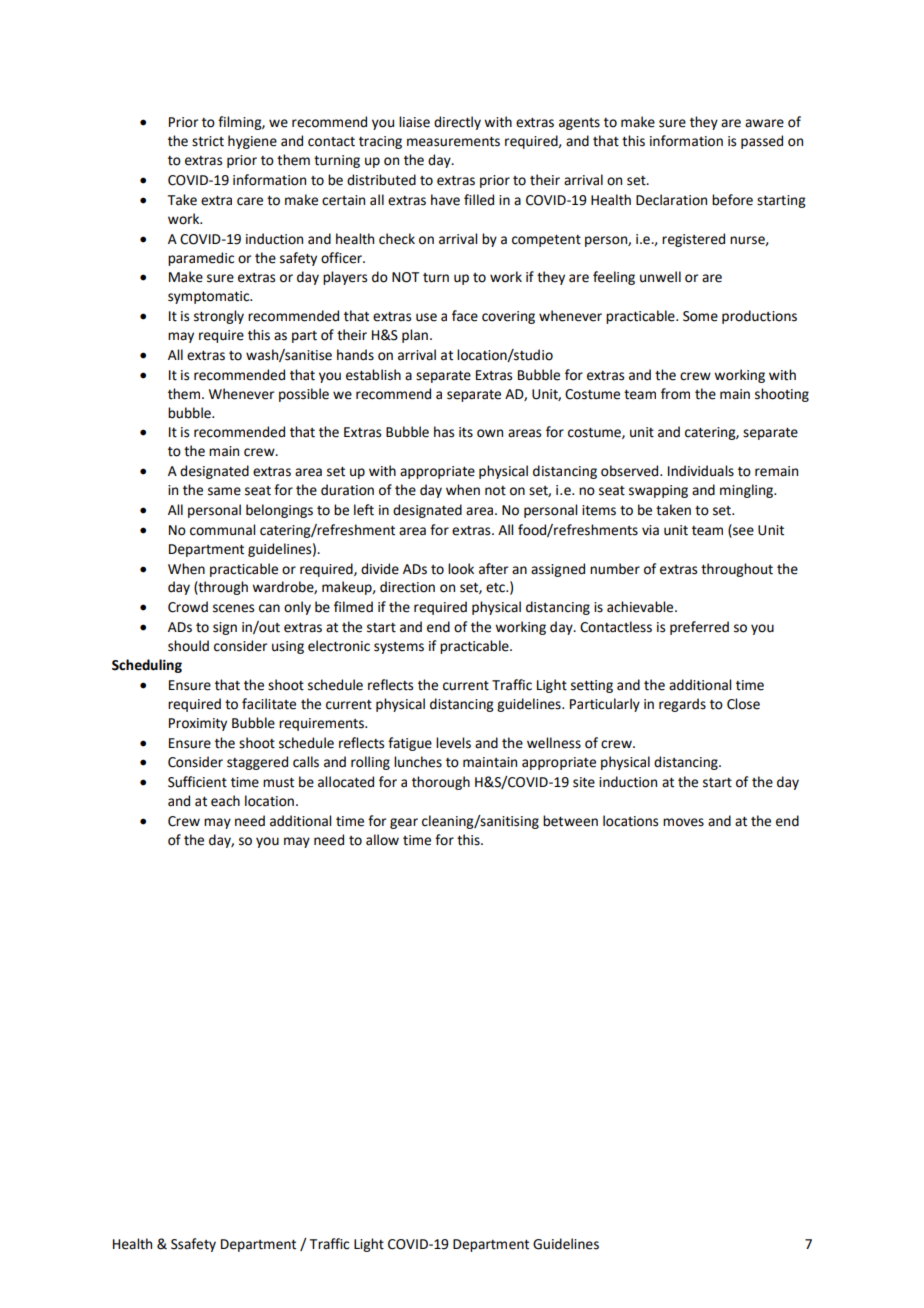 The image size is (924, 1308). What do you see at coordinates (701, 471) in the screenshot?
I see `Individuals` at bounding box center [701, 471].
